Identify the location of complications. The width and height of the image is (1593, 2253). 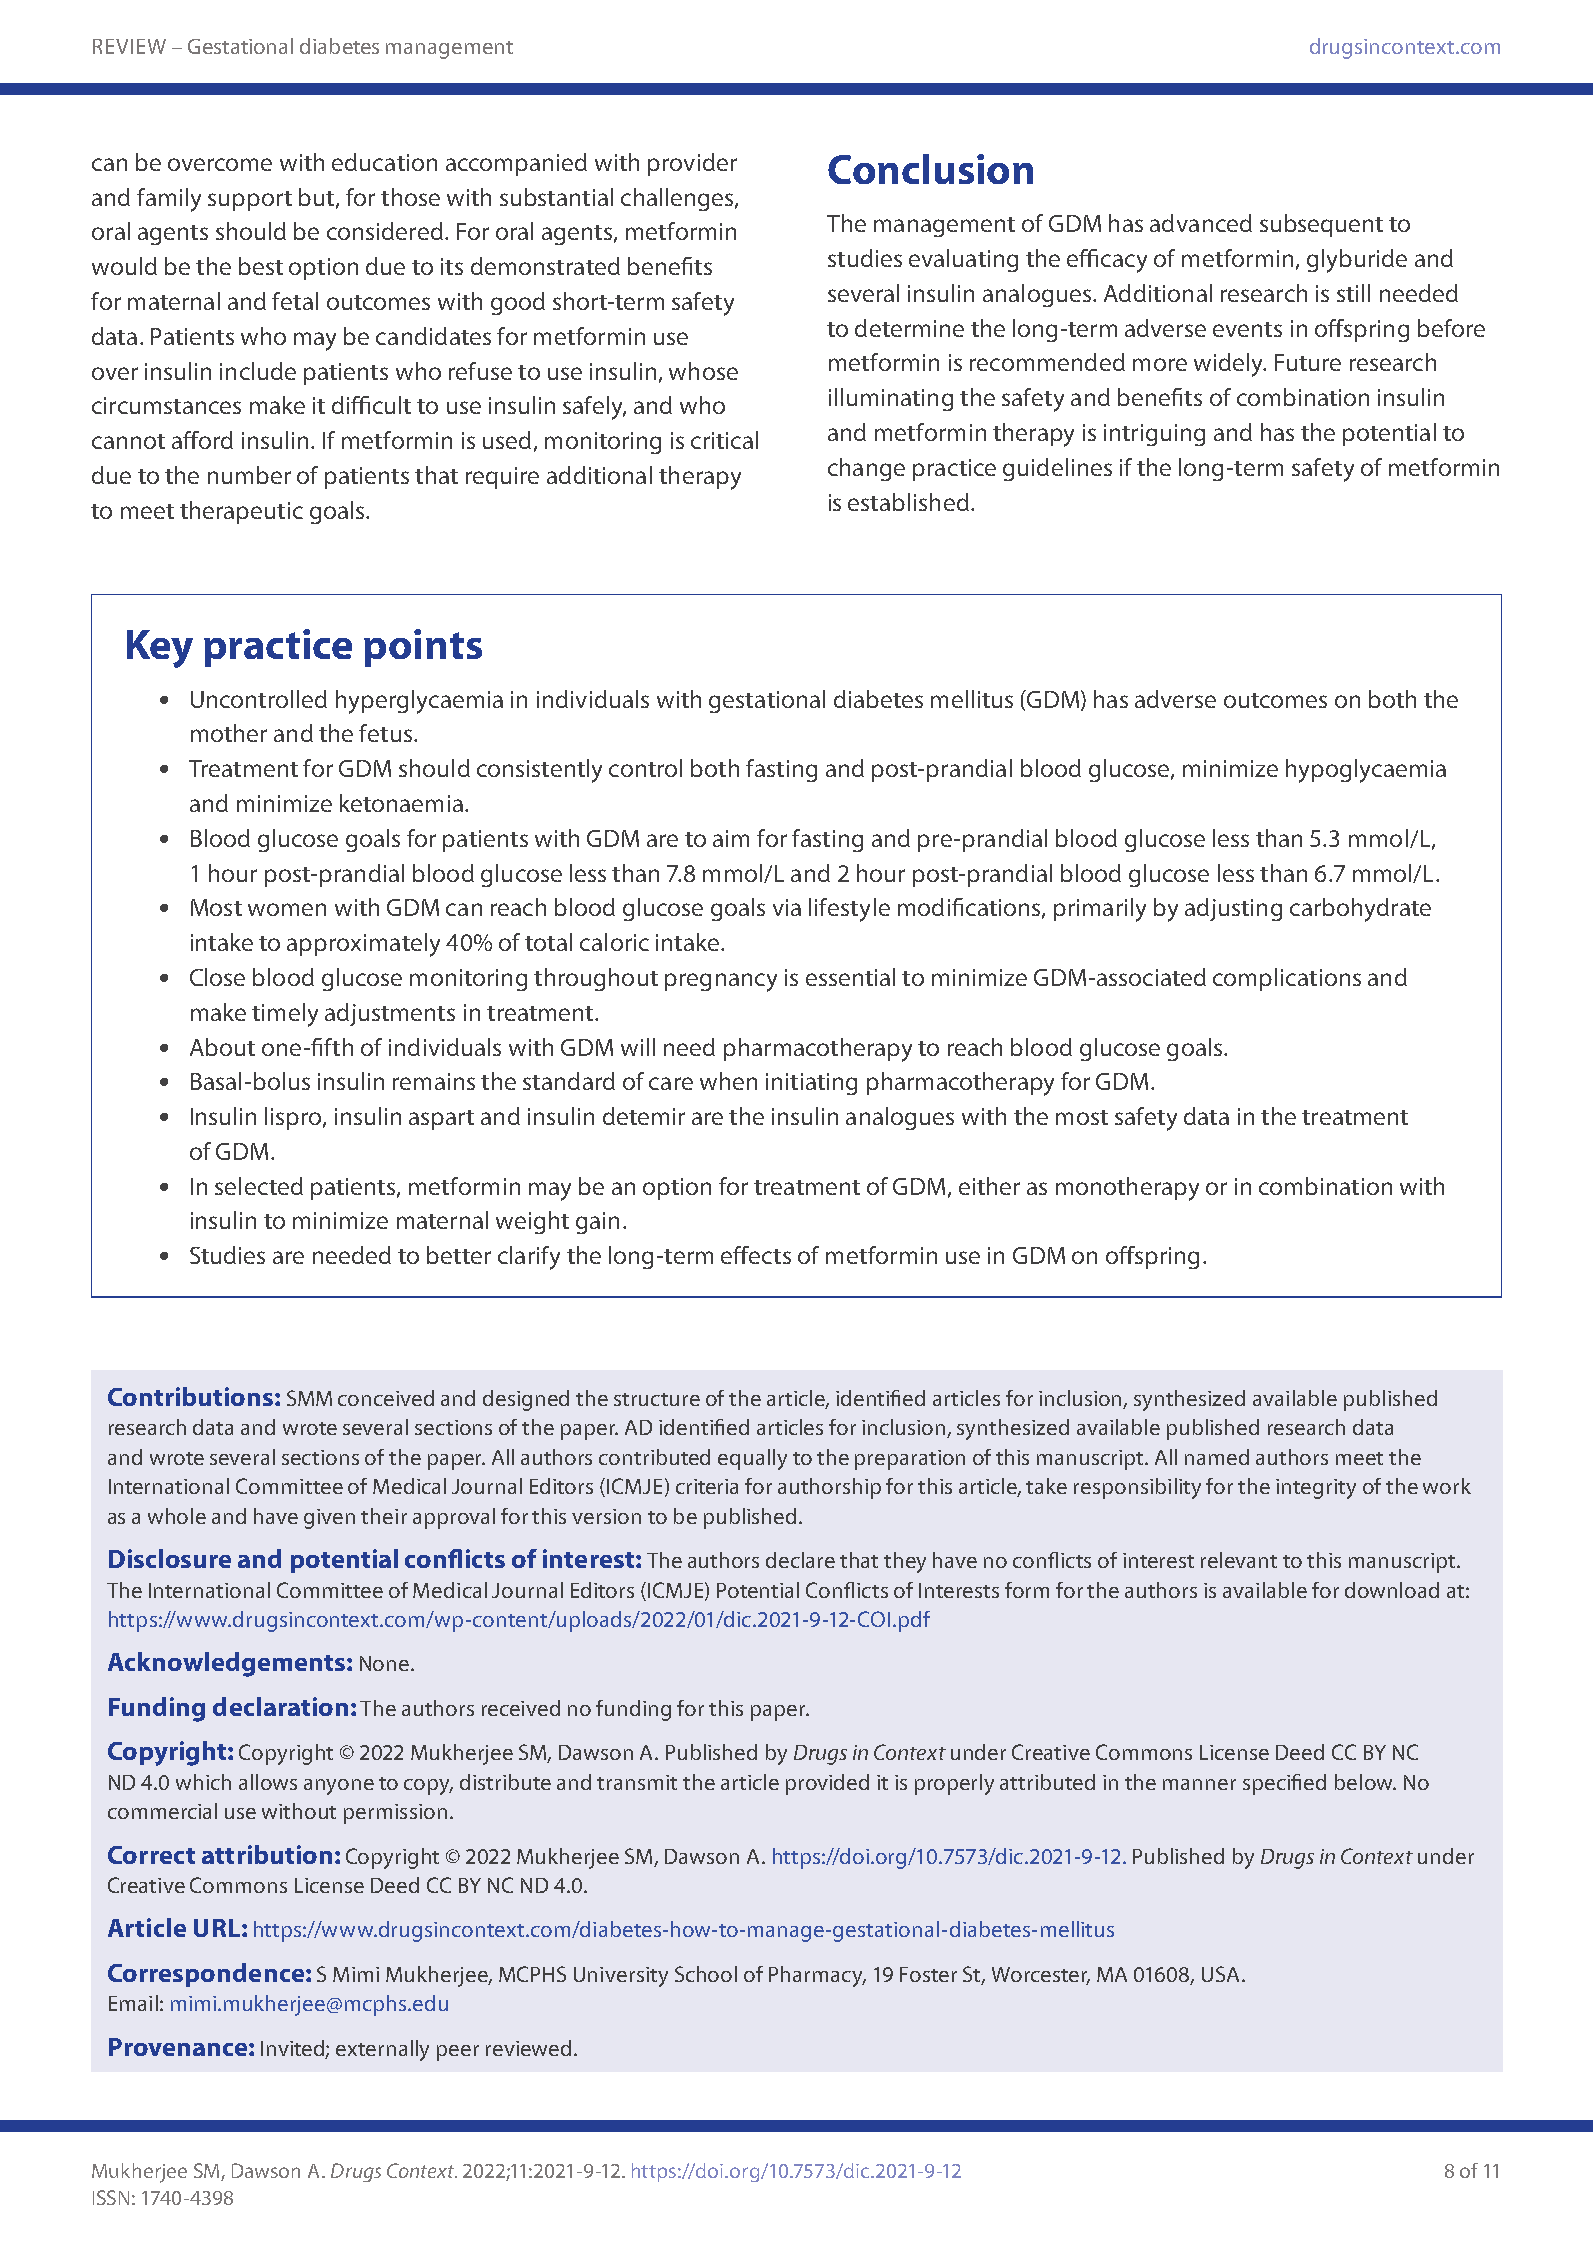
(1287, 979).
